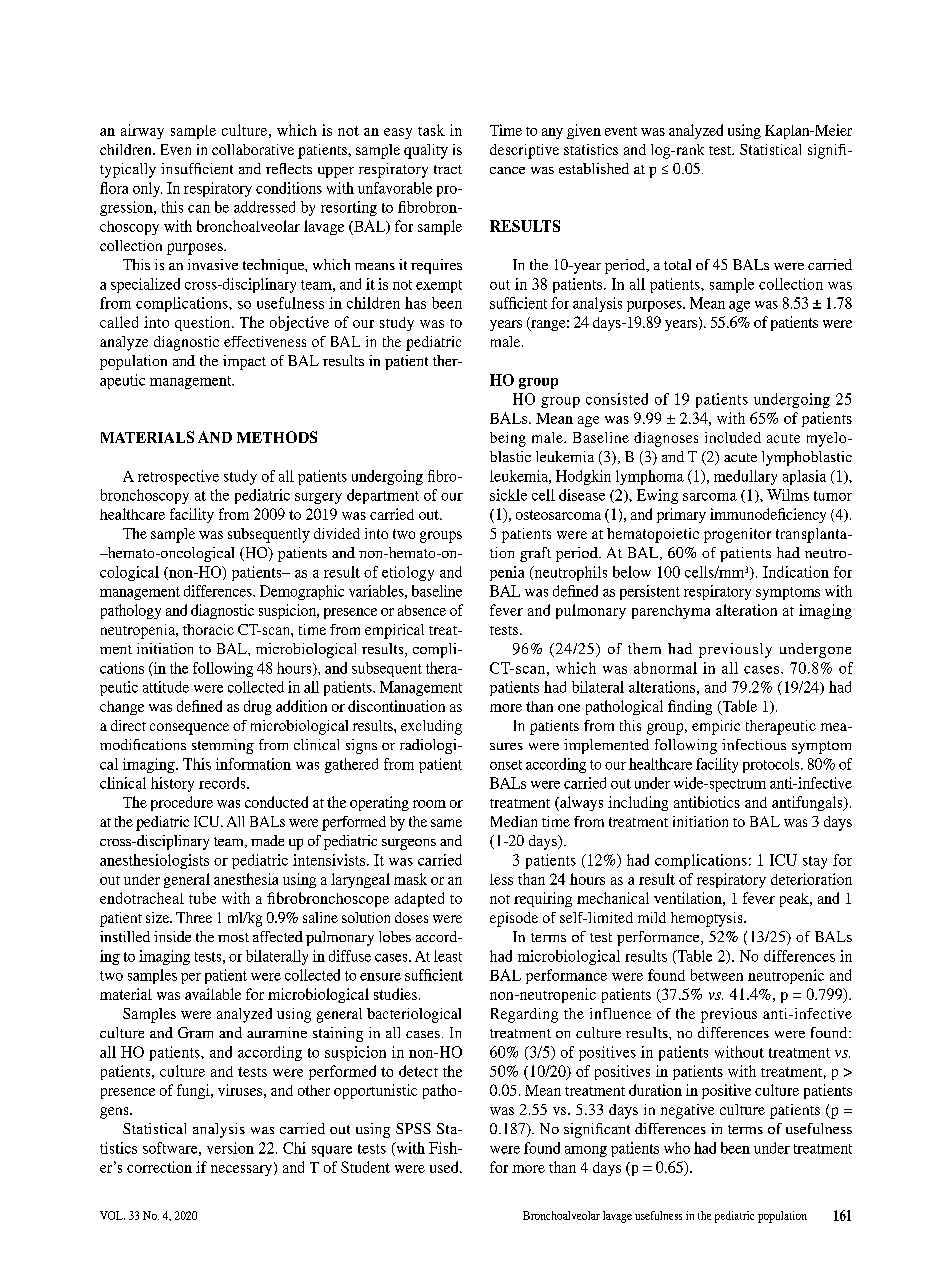  What do you see at coordinates (665, 668) in the screenshot?
I see `abnormal` at bounding box center [665, 668].
